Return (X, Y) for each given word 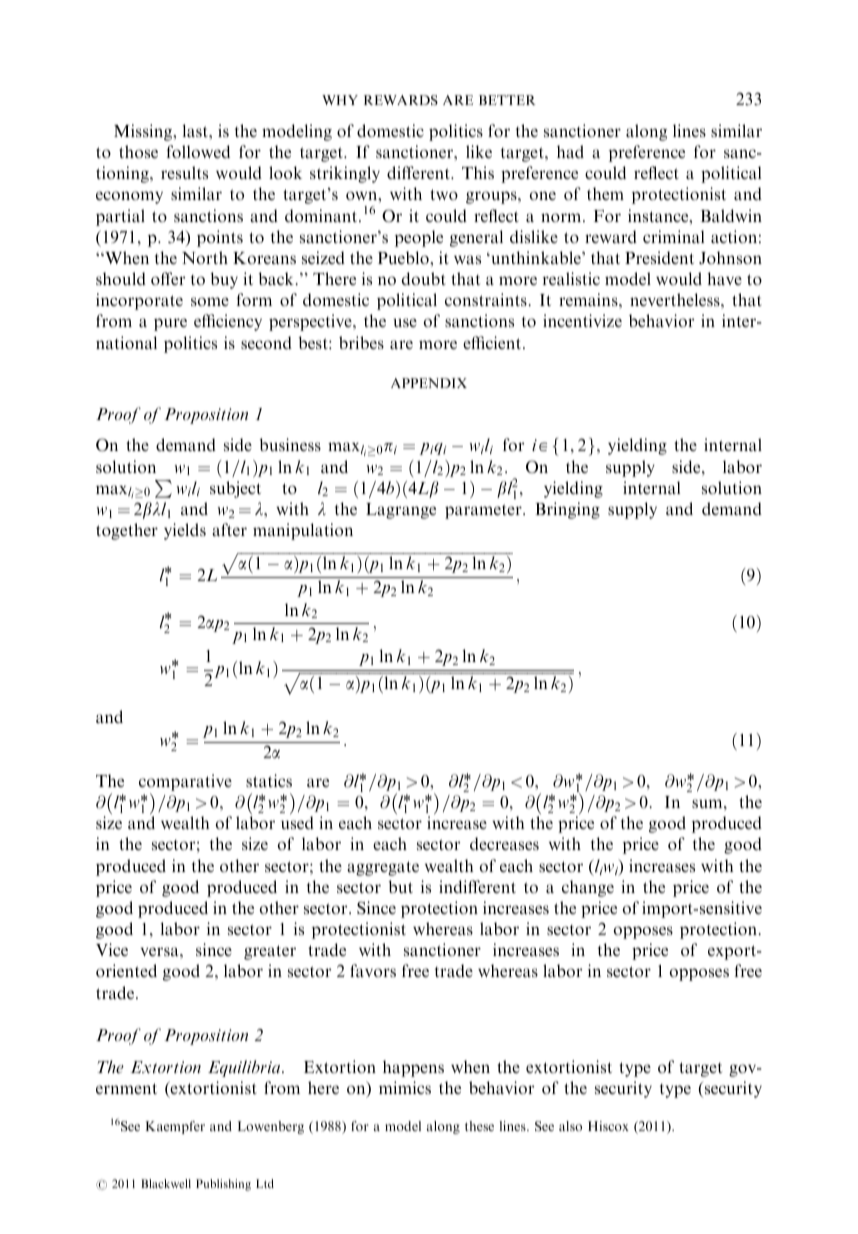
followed (198, 151)
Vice (112, 949)
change (588, 888)
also (570, 1126)
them (605, 193)
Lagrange (401, 511)
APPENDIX (429, 383)
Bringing (567, 510)
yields (185, 531)
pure (170, 324)
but (401, 886)
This (478, 172)
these (479, 1126)
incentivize (582, 320)
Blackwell (166, 1183)
